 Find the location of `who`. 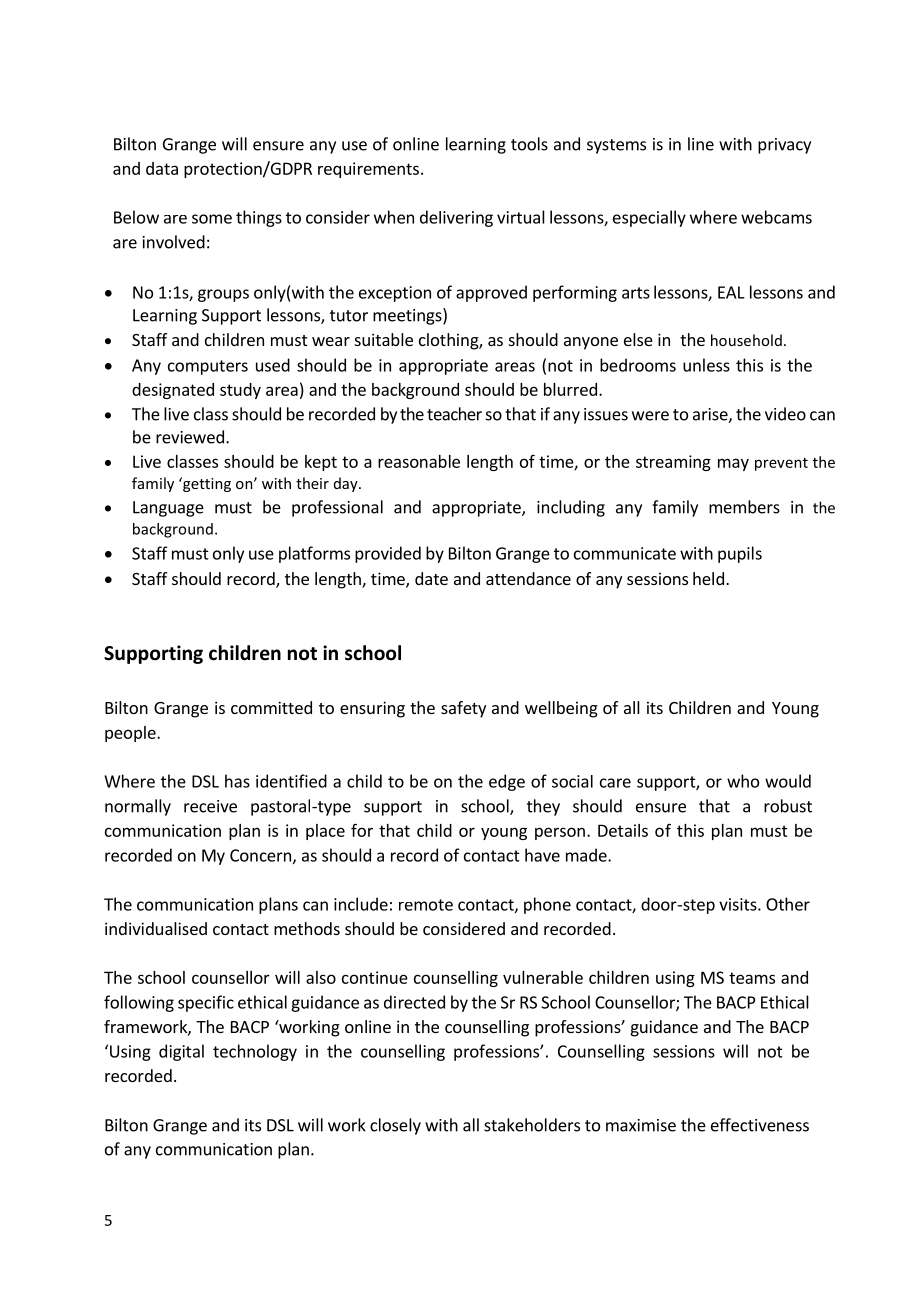

who is located at coordinates (743, 781).
